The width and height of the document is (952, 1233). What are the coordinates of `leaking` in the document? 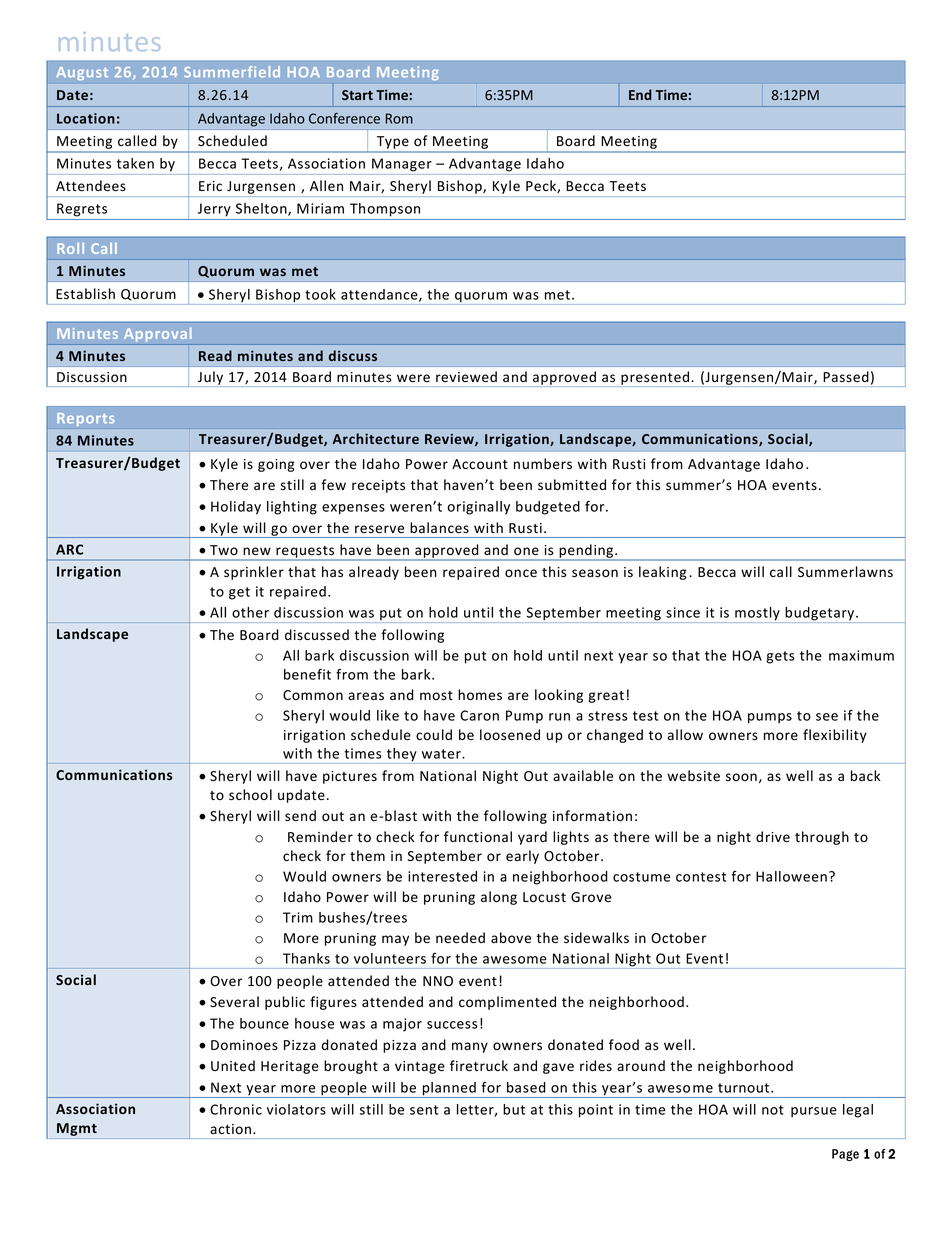 It's located at (662, 573).
